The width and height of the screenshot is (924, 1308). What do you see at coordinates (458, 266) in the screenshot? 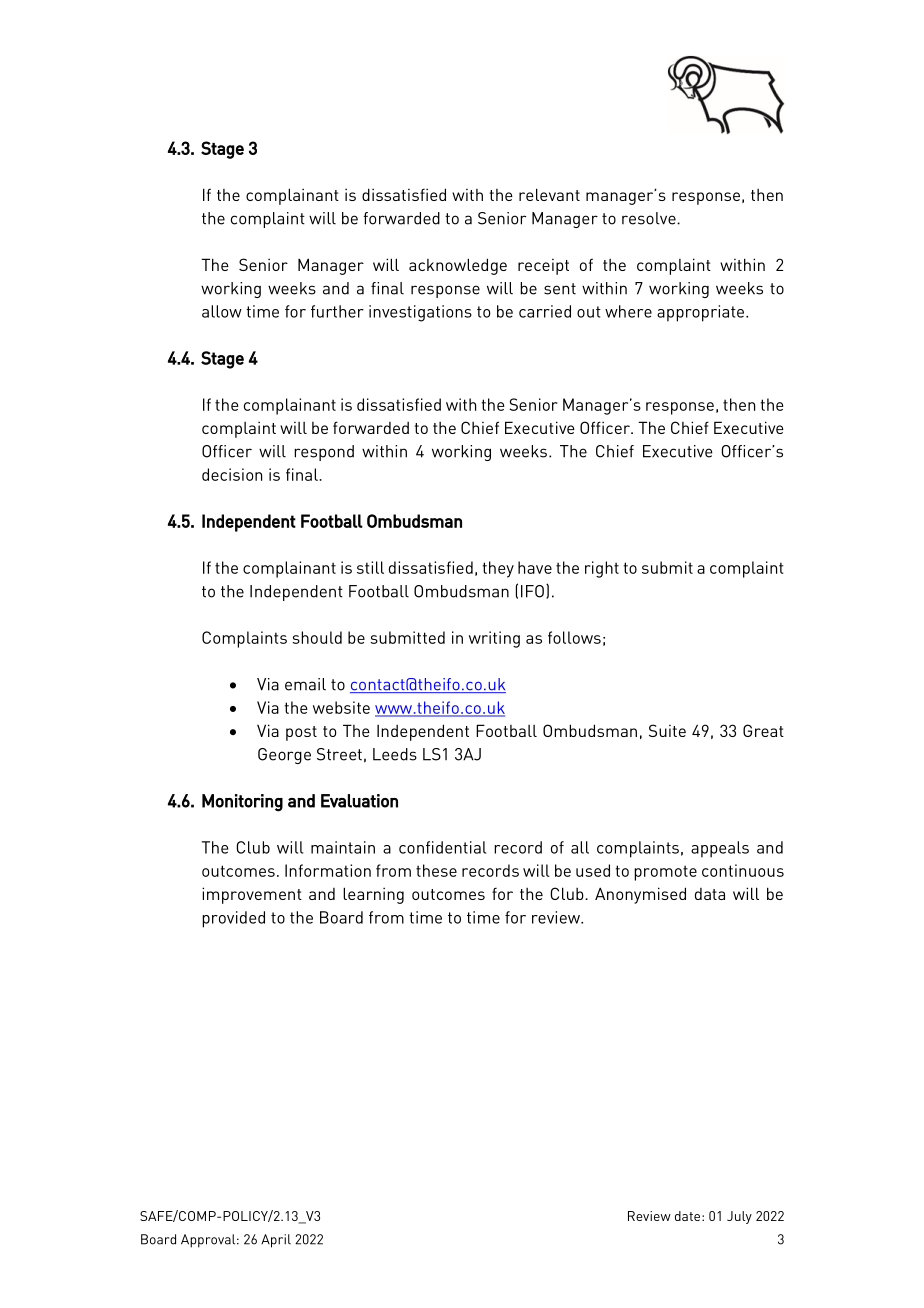
I see `acknowledge` at bounding box center [458, 266].
